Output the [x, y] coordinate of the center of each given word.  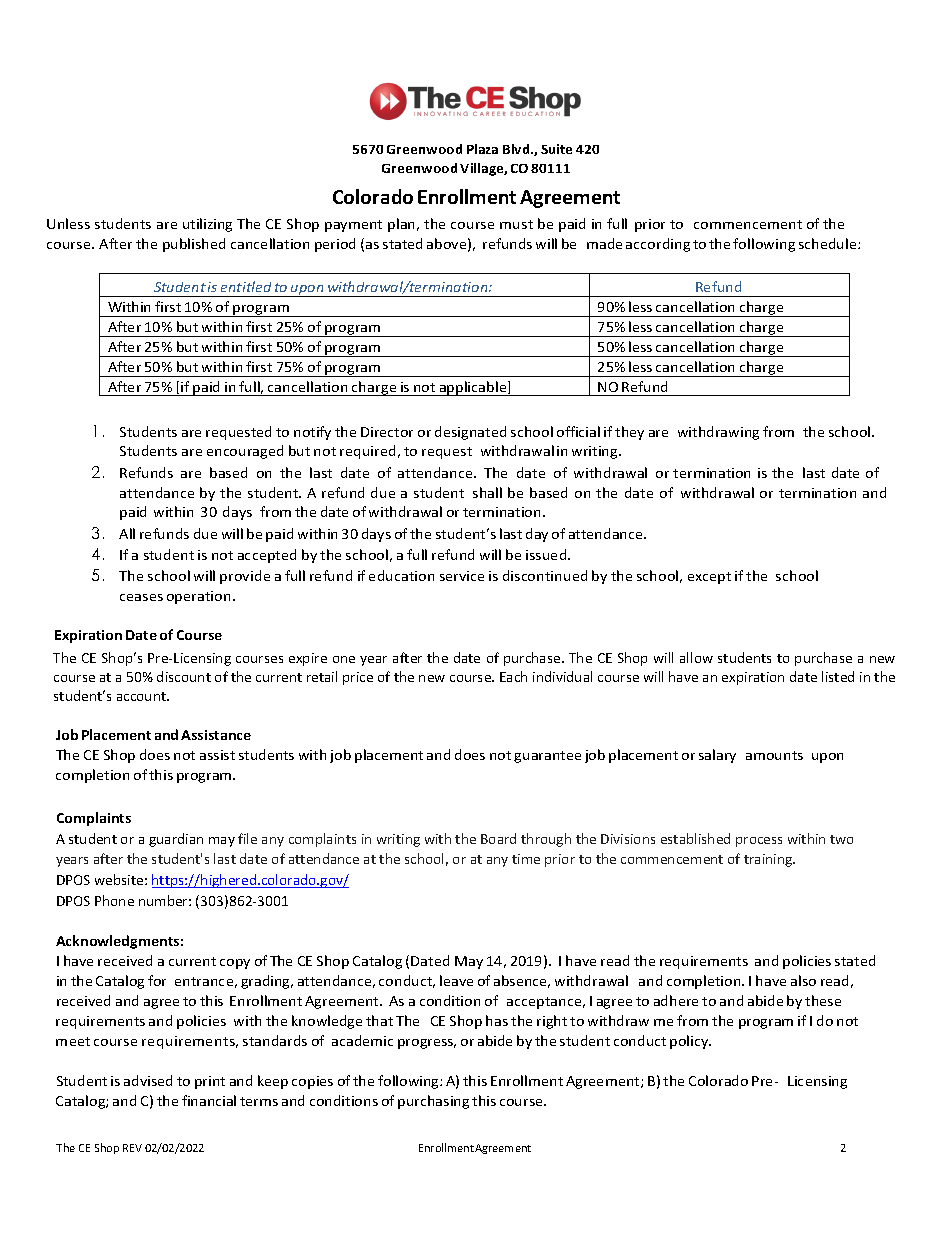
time [526, 859]
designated [470, 433]
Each [513, 676]
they [629, 433]
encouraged [245, 452]
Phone [114, 900]
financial [209, 1100]
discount [184, 676]
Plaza [482, 149]
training [769, 860]
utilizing [207, 225]
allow [696, 657]
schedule [829, 243]
